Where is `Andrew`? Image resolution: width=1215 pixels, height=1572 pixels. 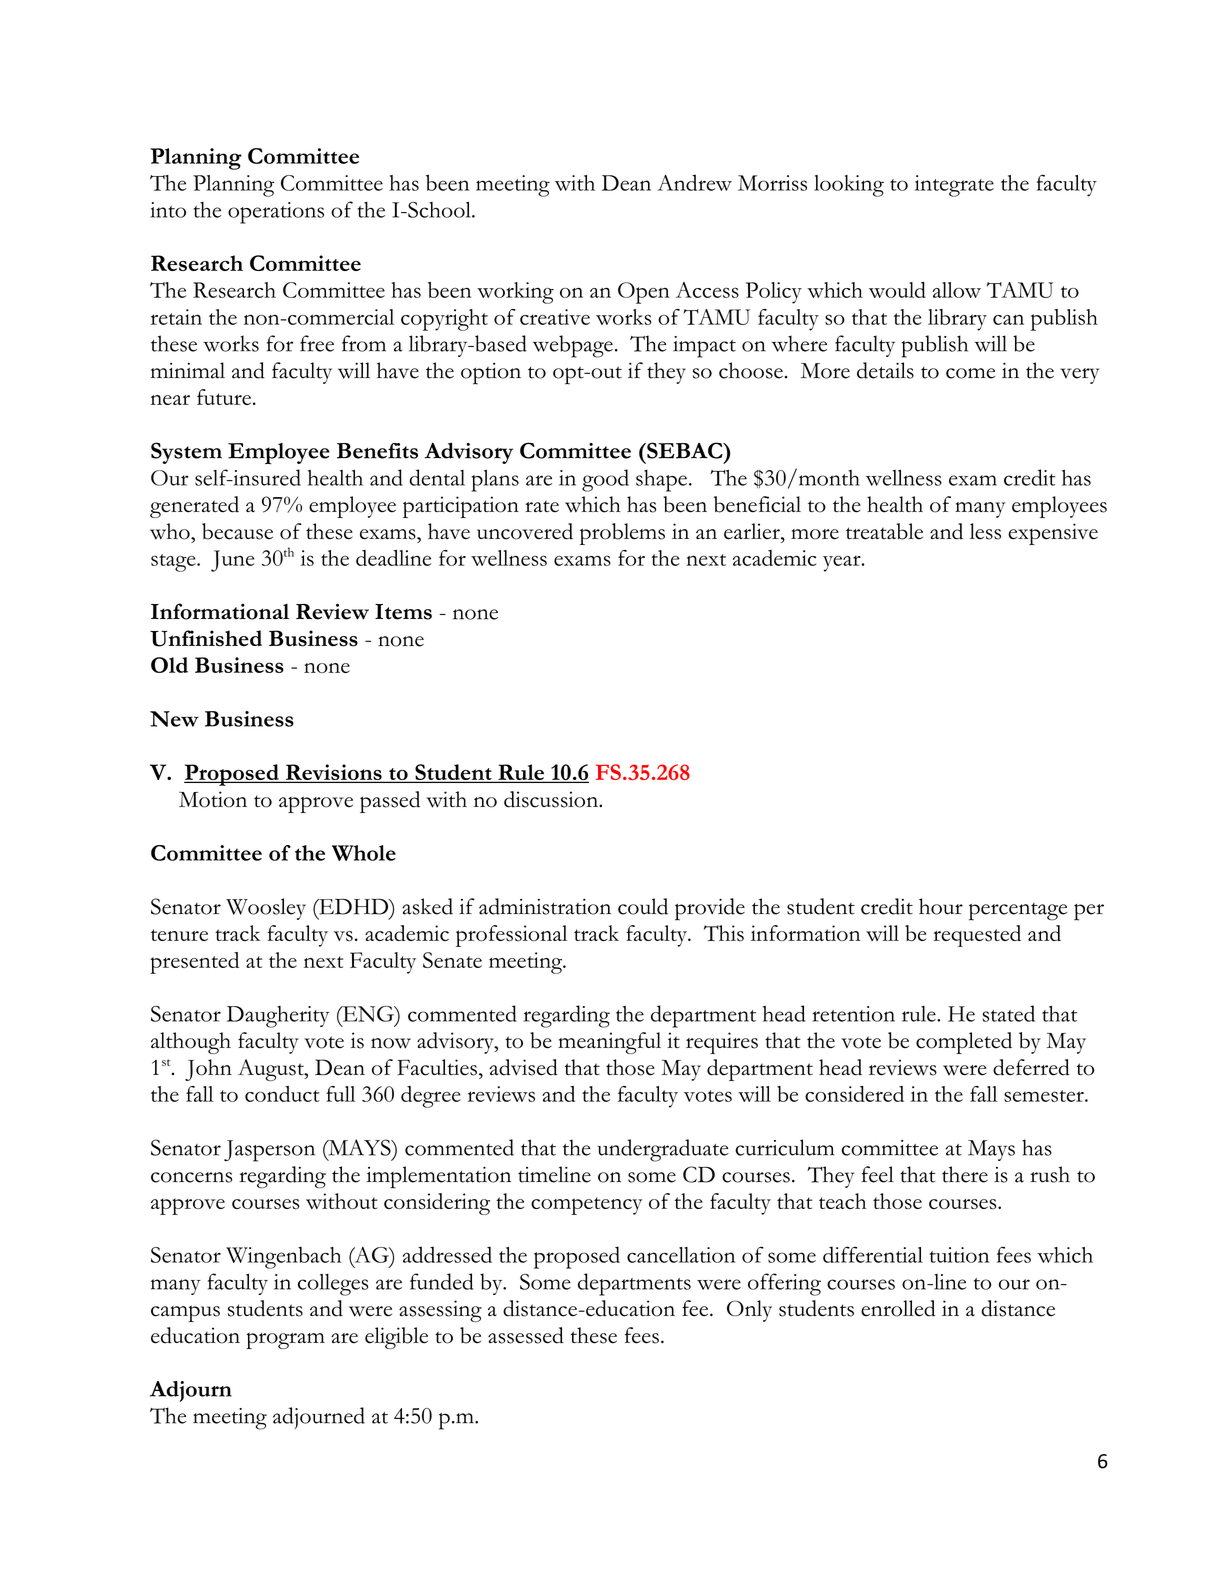 Andrew is located at coordinates (694, 182).
